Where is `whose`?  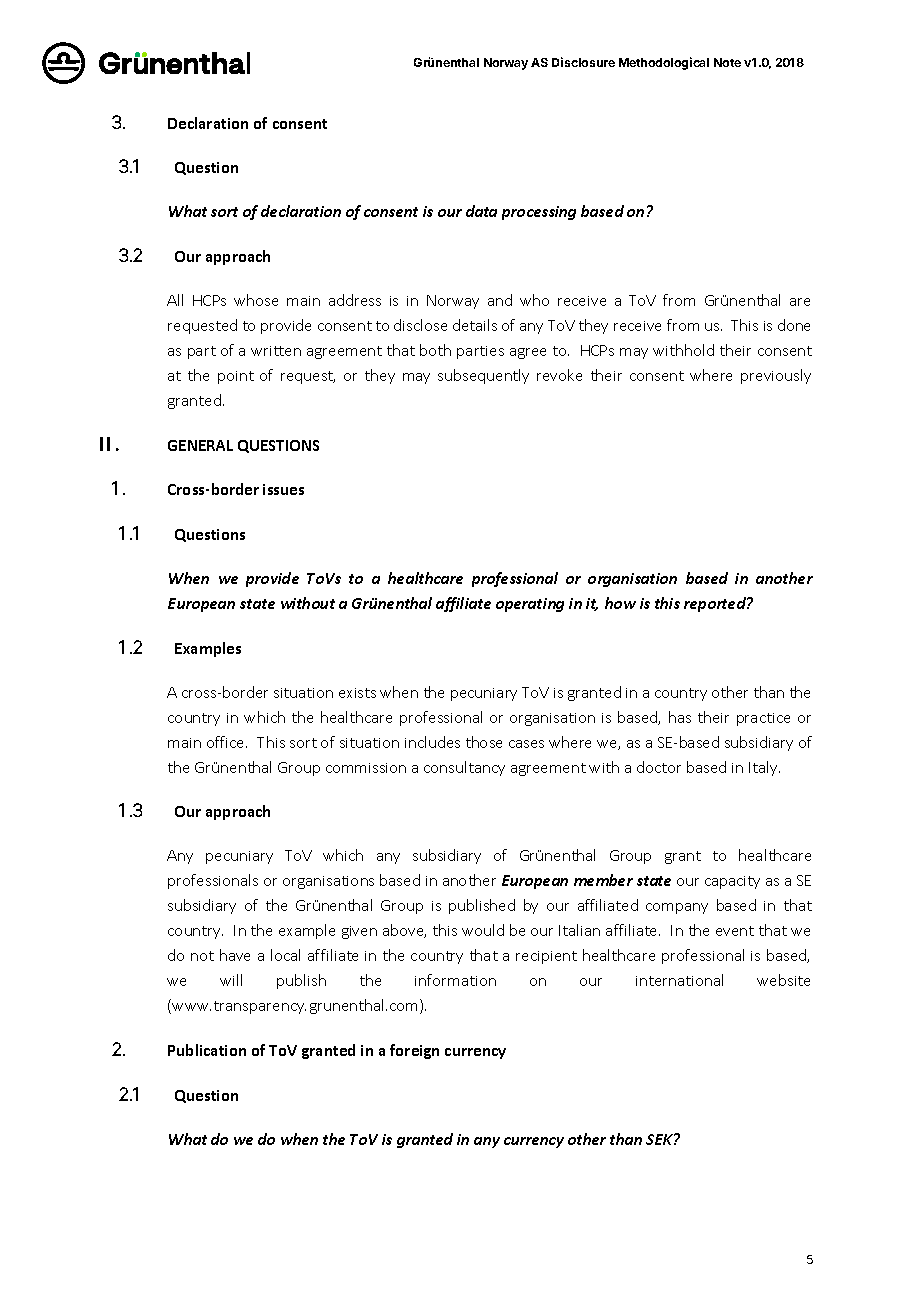 whose is located at coordinates (256, 300).
